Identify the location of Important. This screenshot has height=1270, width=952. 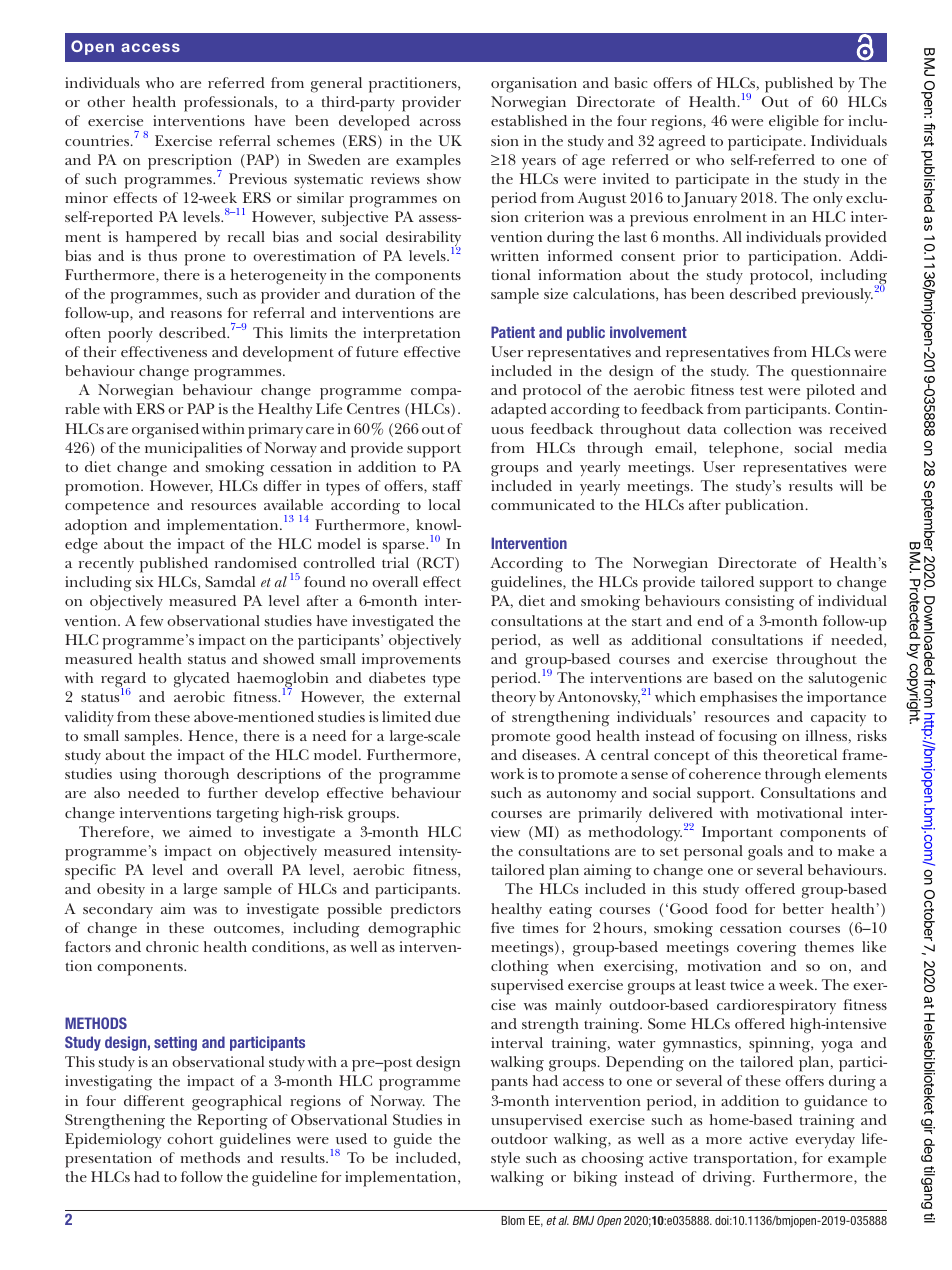
(737, 834).
